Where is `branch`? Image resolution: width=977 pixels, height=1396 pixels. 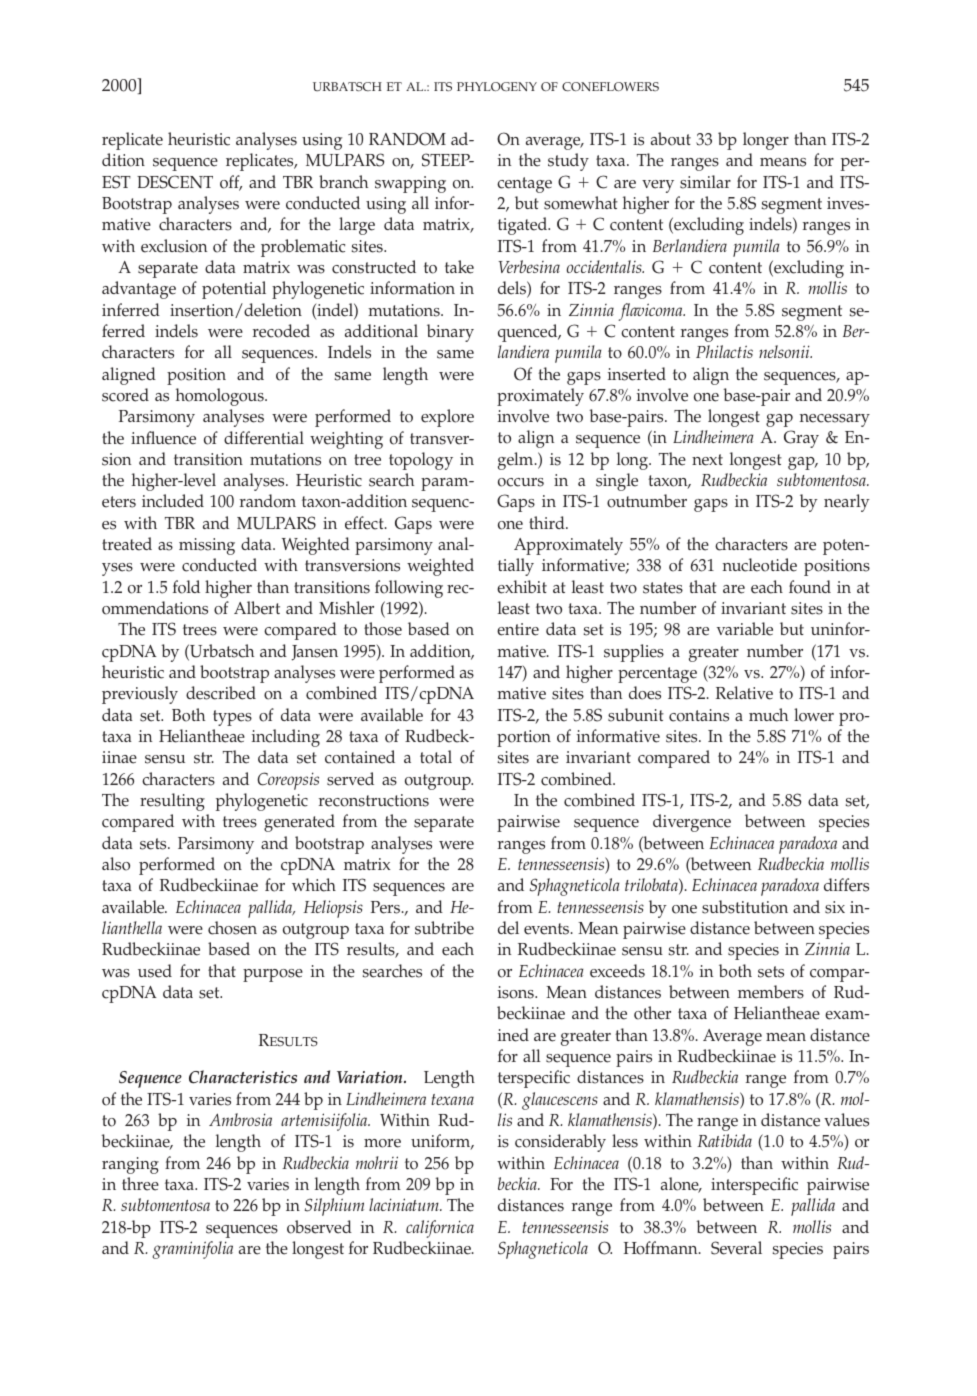
branch is located at coordinates (343, 182).
